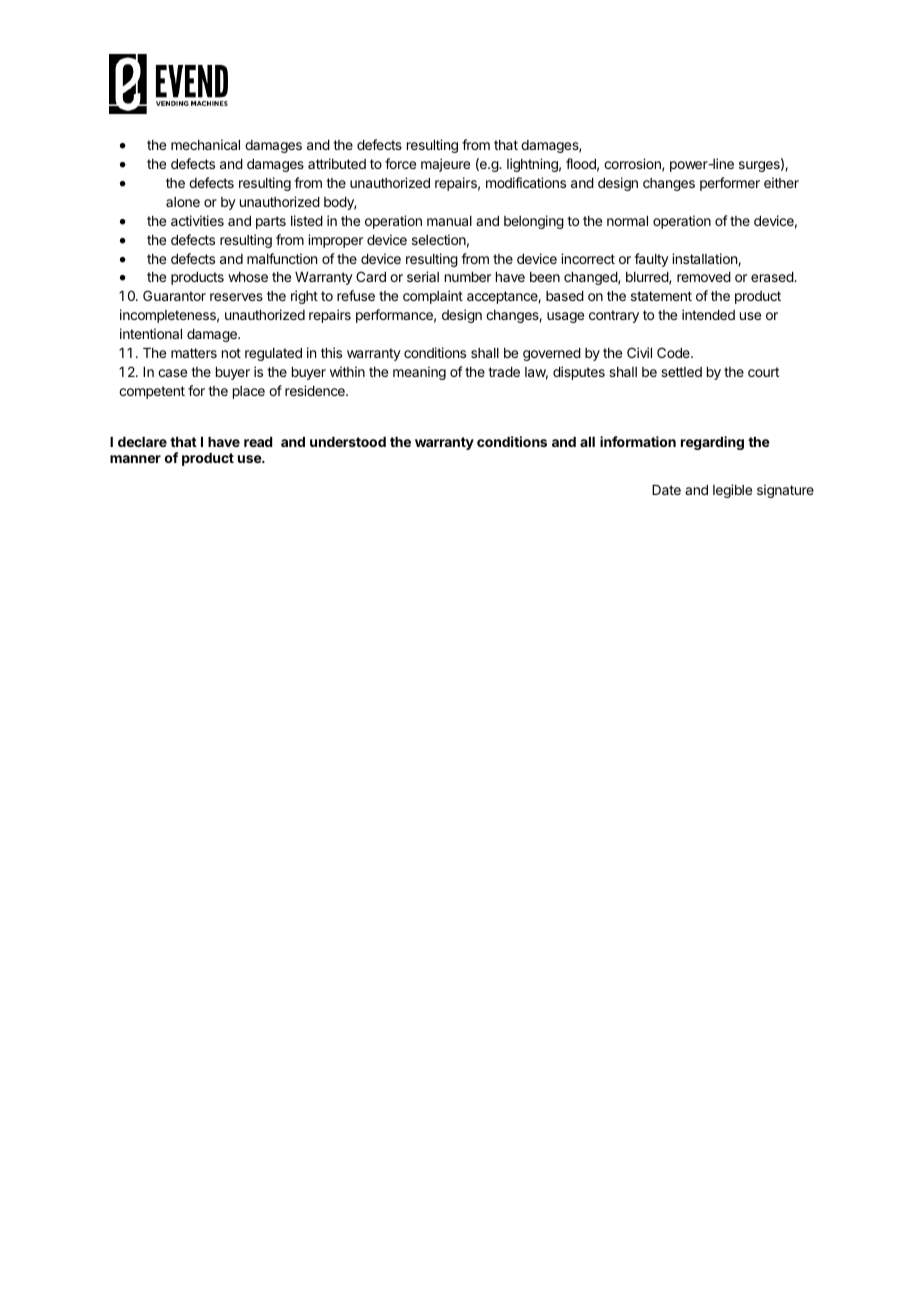 This screenshot has height=1308, width=924. I want to click on performer, so click(730, 184).
